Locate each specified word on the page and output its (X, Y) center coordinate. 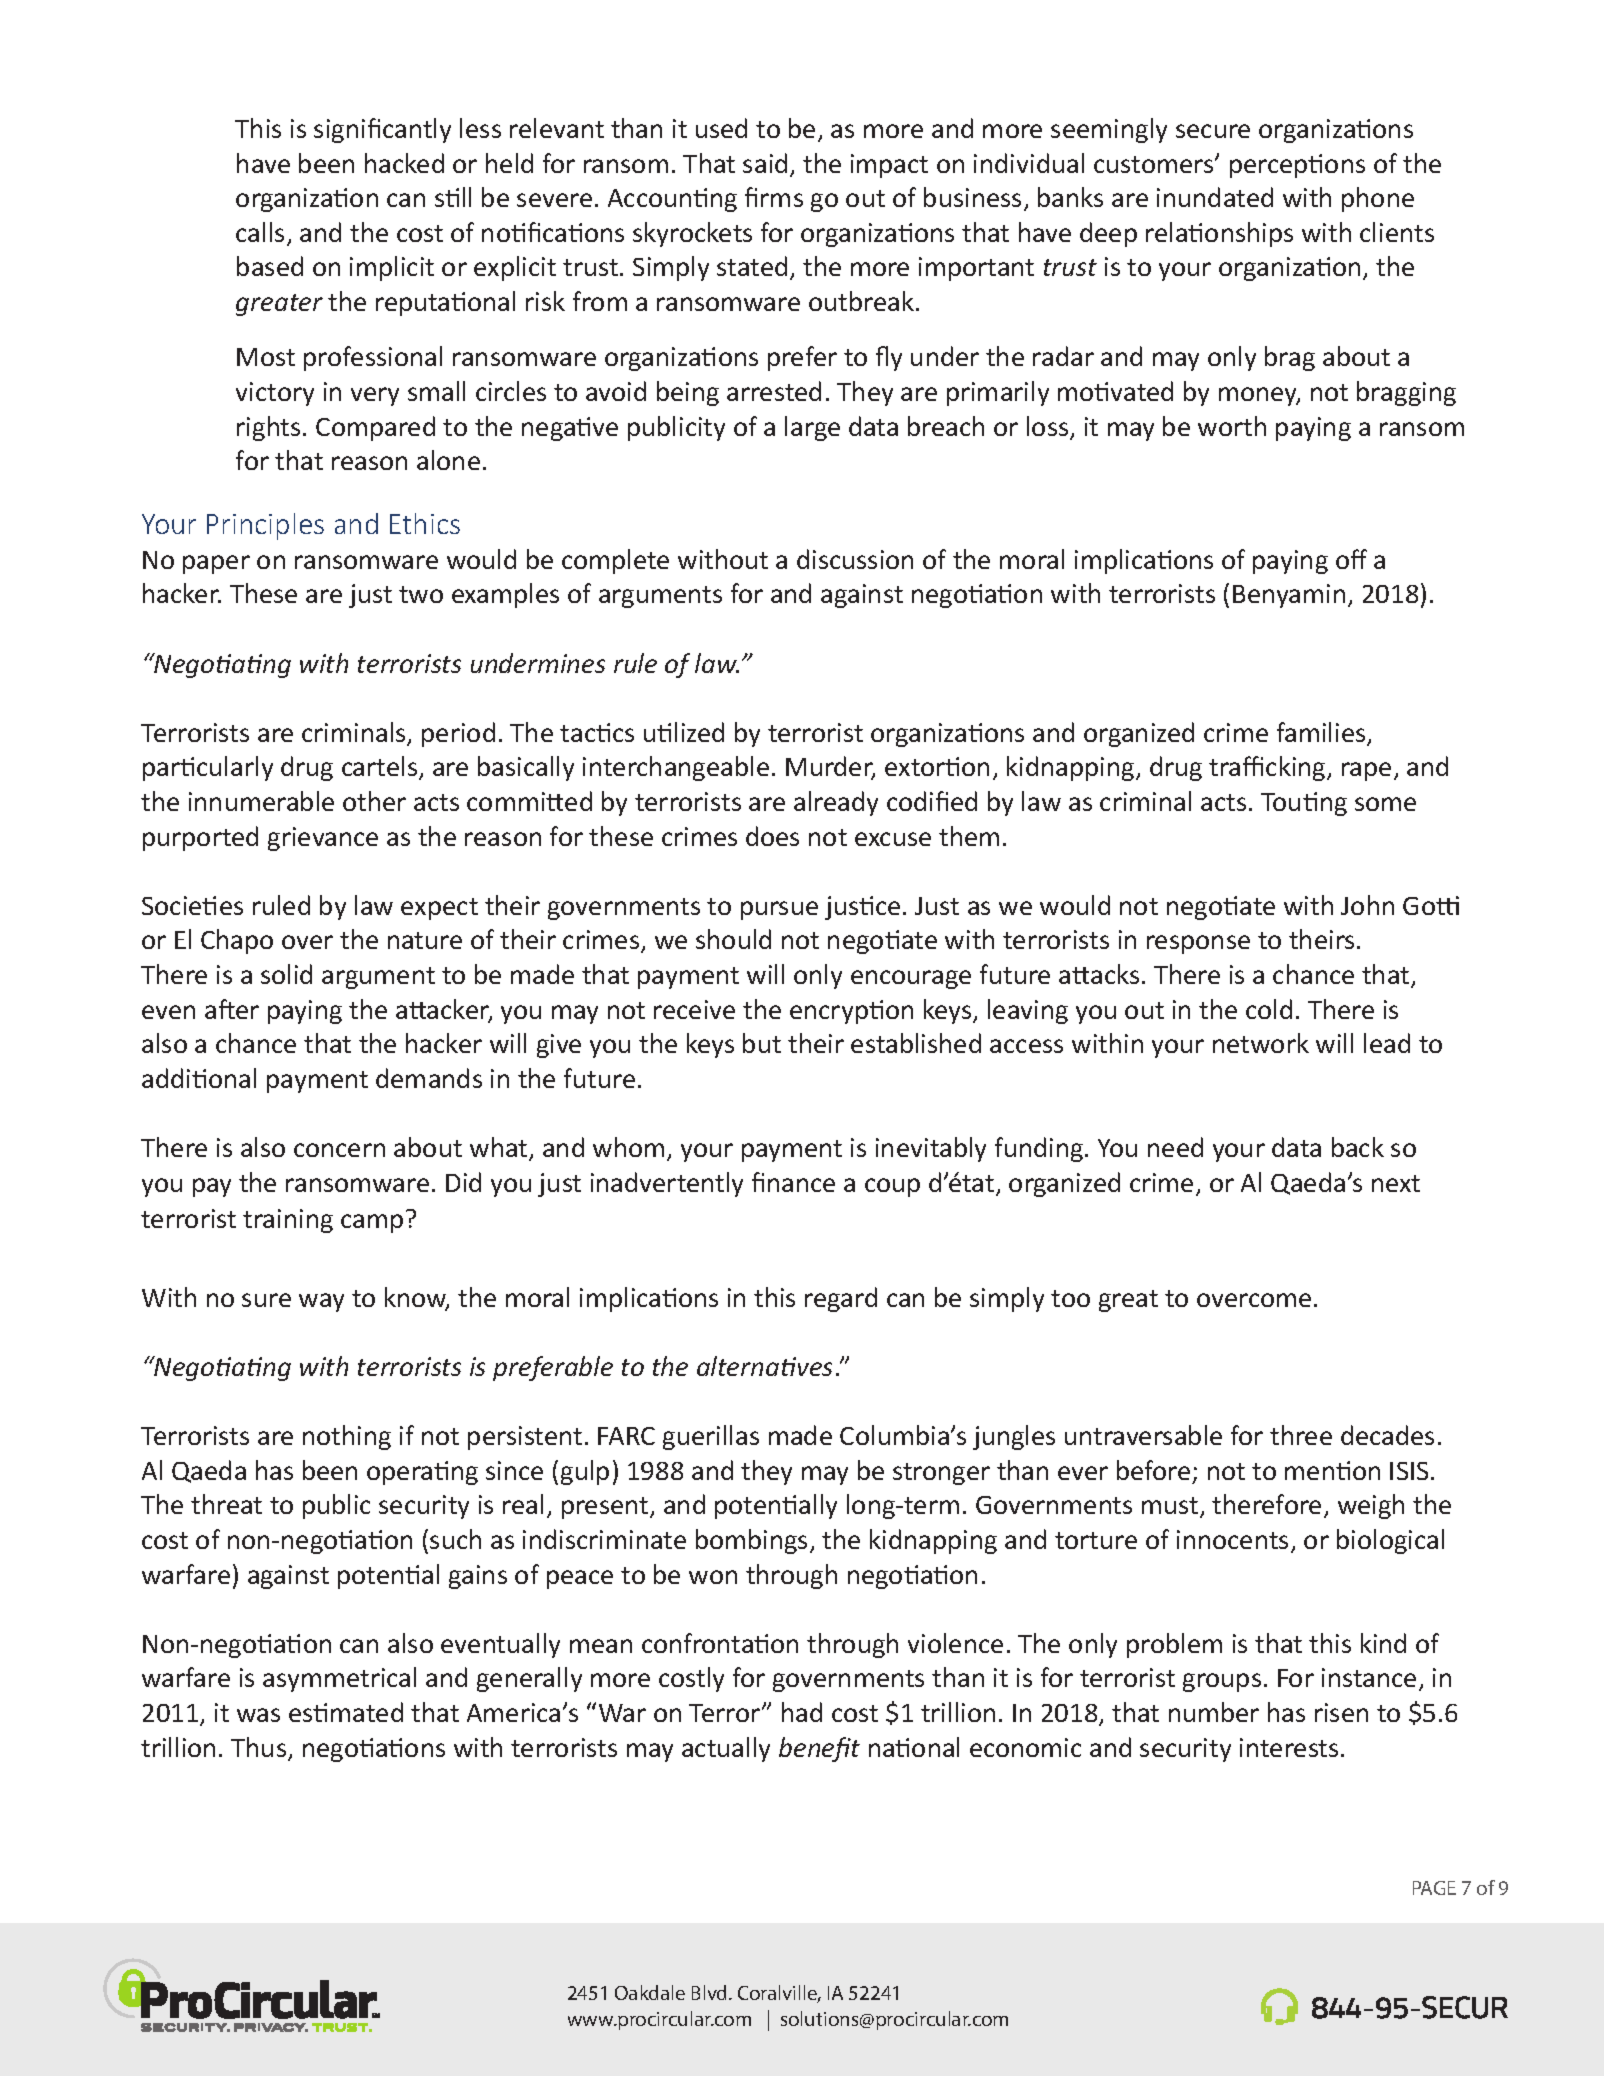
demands (429, 1078)
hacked (404, 163)
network (1261, 1043)
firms (774, 197)
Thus (260, 1748)
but (762, 1043)
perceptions (1297, 166)
